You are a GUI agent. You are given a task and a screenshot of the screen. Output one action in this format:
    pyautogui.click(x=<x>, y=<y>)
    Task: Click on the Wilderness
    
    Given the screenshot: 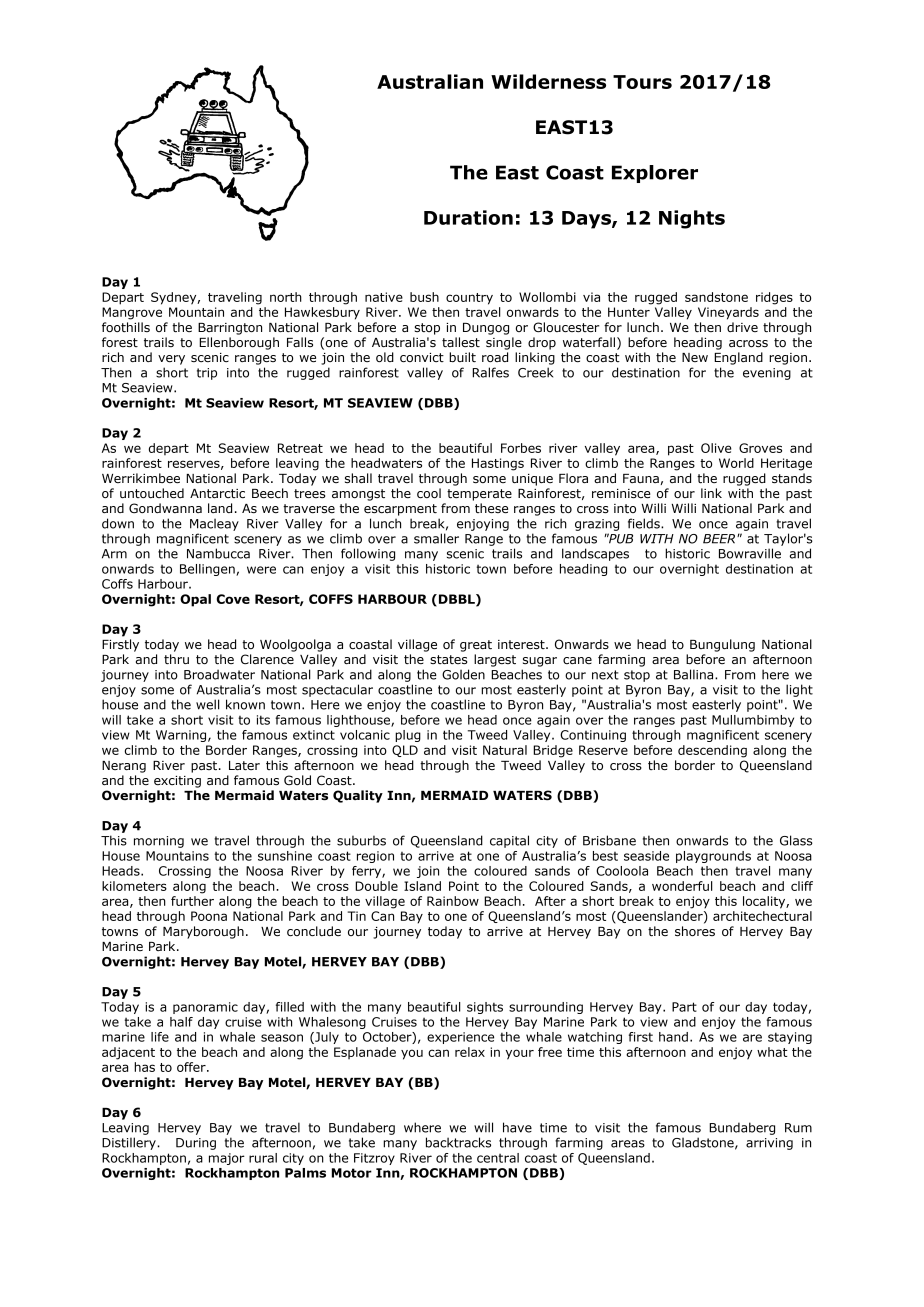 What is the action you would take?
    pyautogui.click(x=548, y=81)
